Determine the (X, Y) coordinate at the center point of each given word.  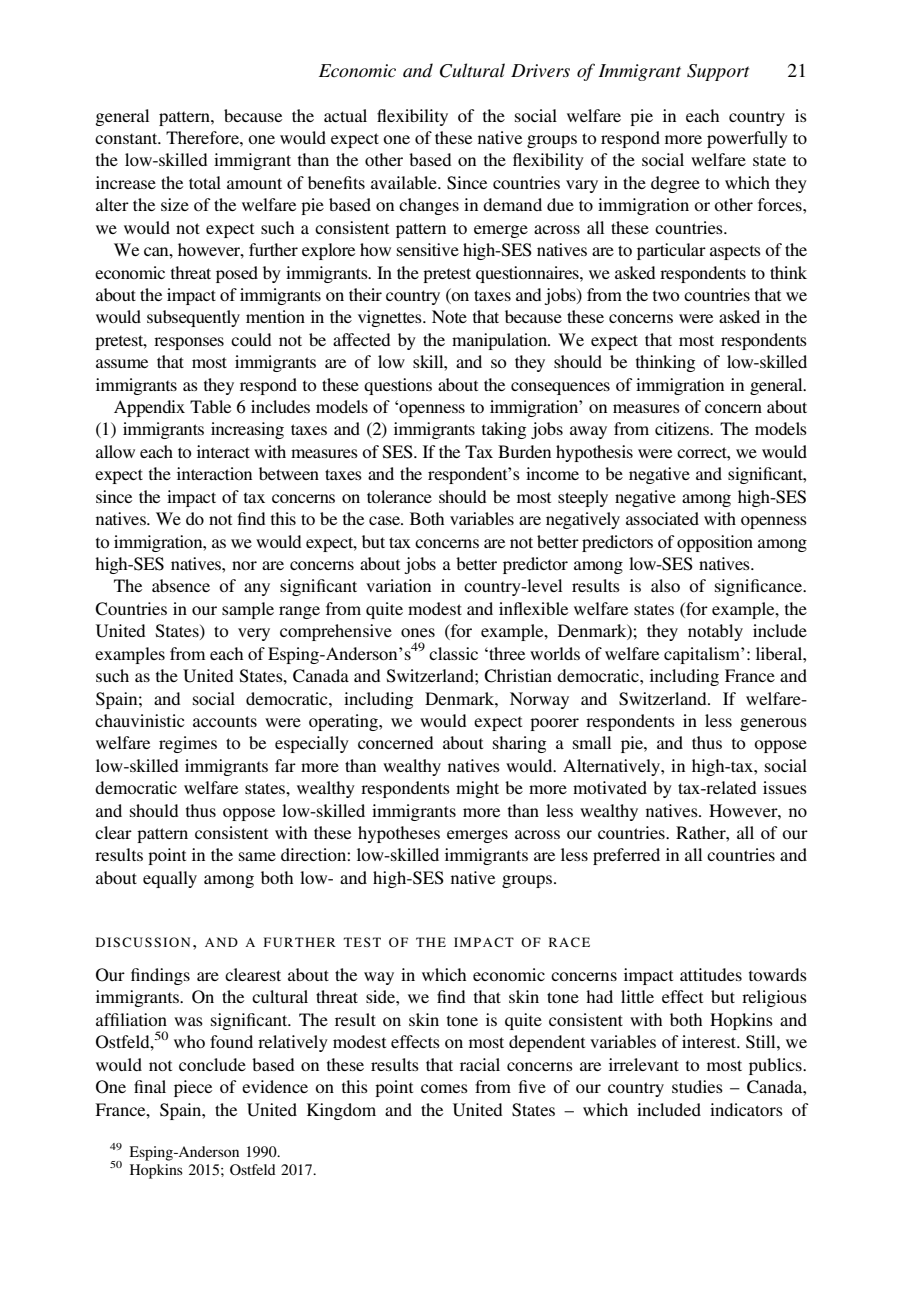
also (665, 585)
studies (697, 1086)
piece (193, 1088)
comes (444, 1088)
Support (718, 72)
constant (127, 138)
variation (398, 585)
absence (181, 585)
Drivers (540, 70)
